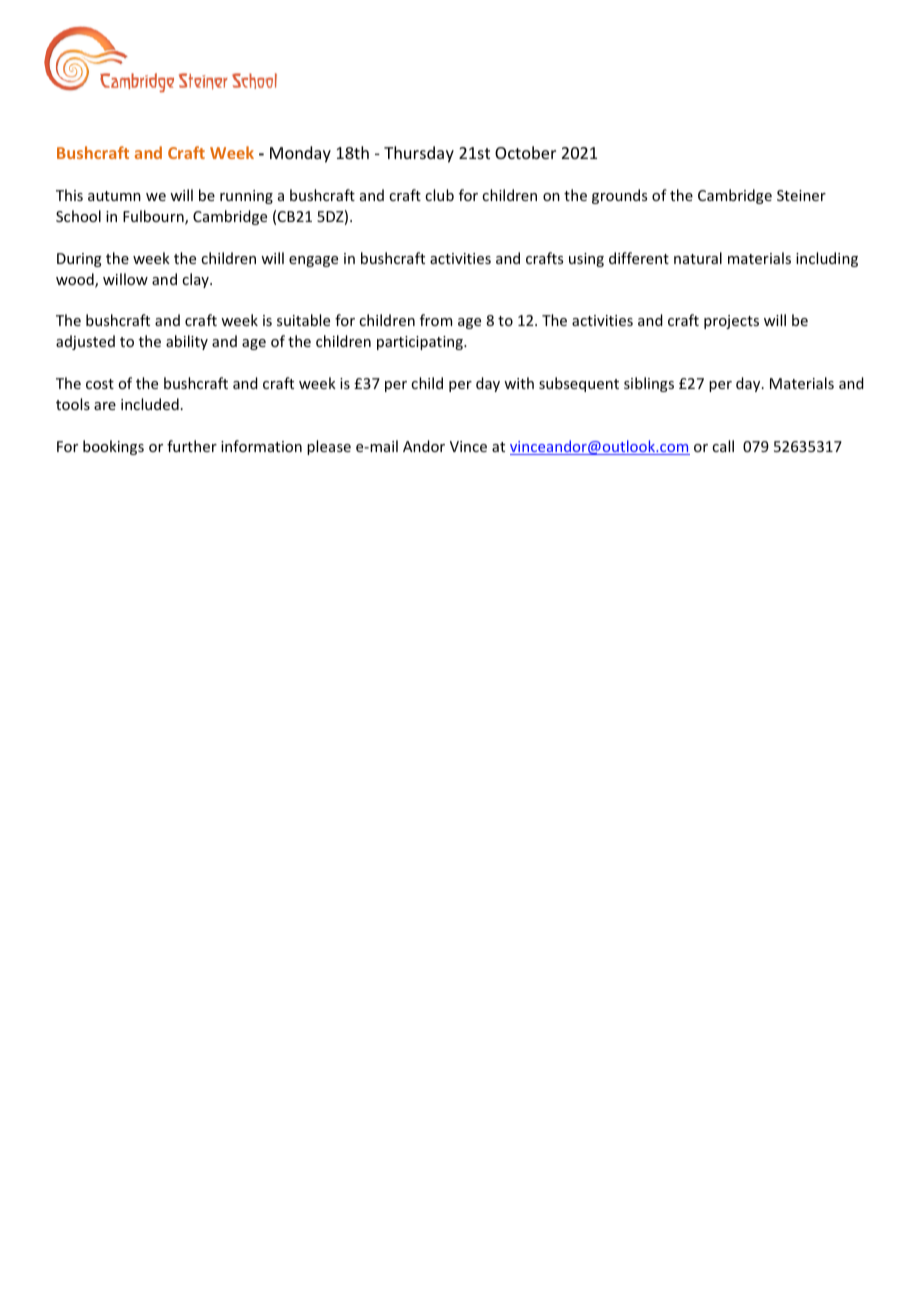  What do you see at coordinates (698, 258) in the screenshot?
I see `natural` at bounding box center [698, 258].
